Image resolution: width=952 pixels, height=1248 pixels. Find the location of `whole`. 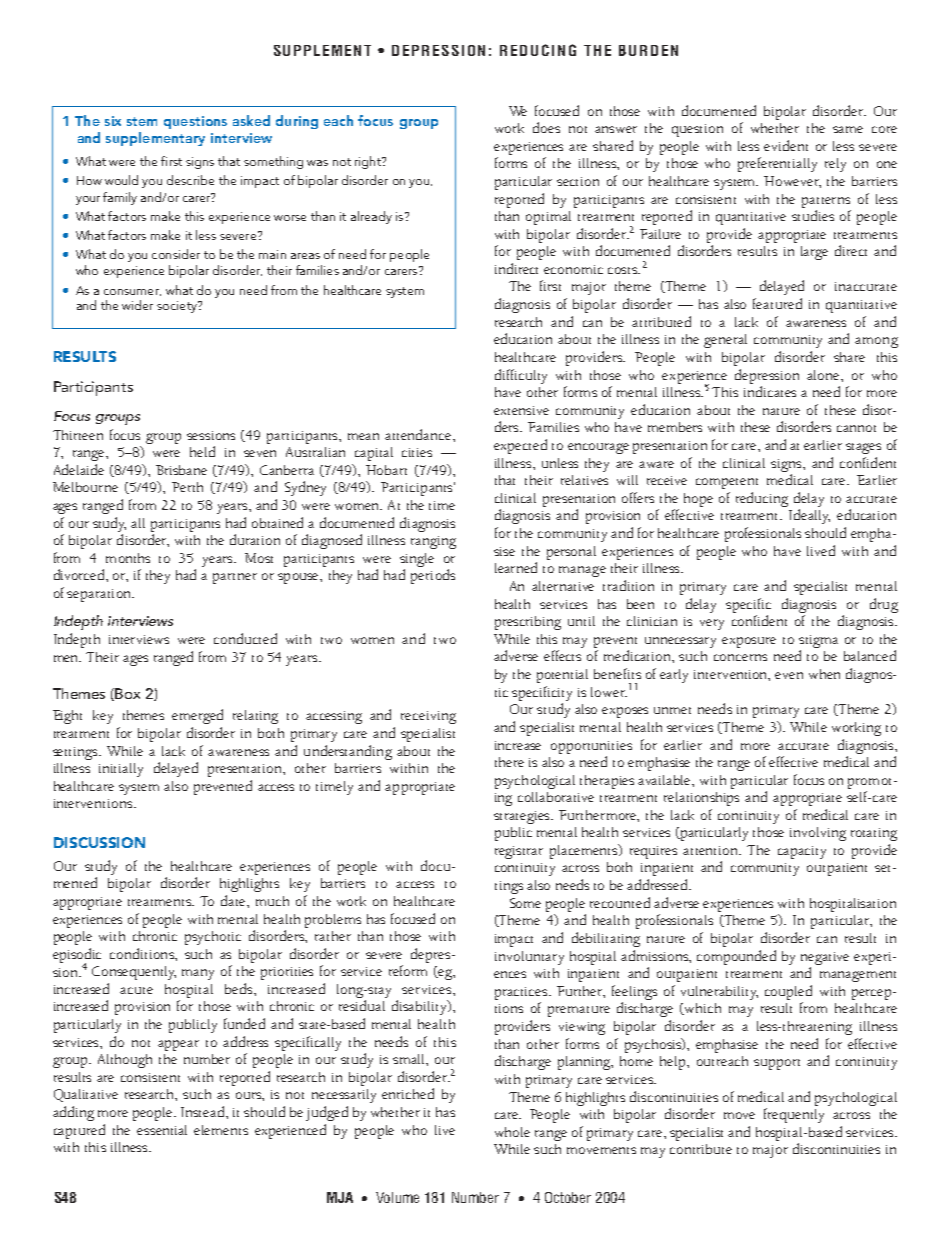

whole is located at coordinates (512, 1132).
